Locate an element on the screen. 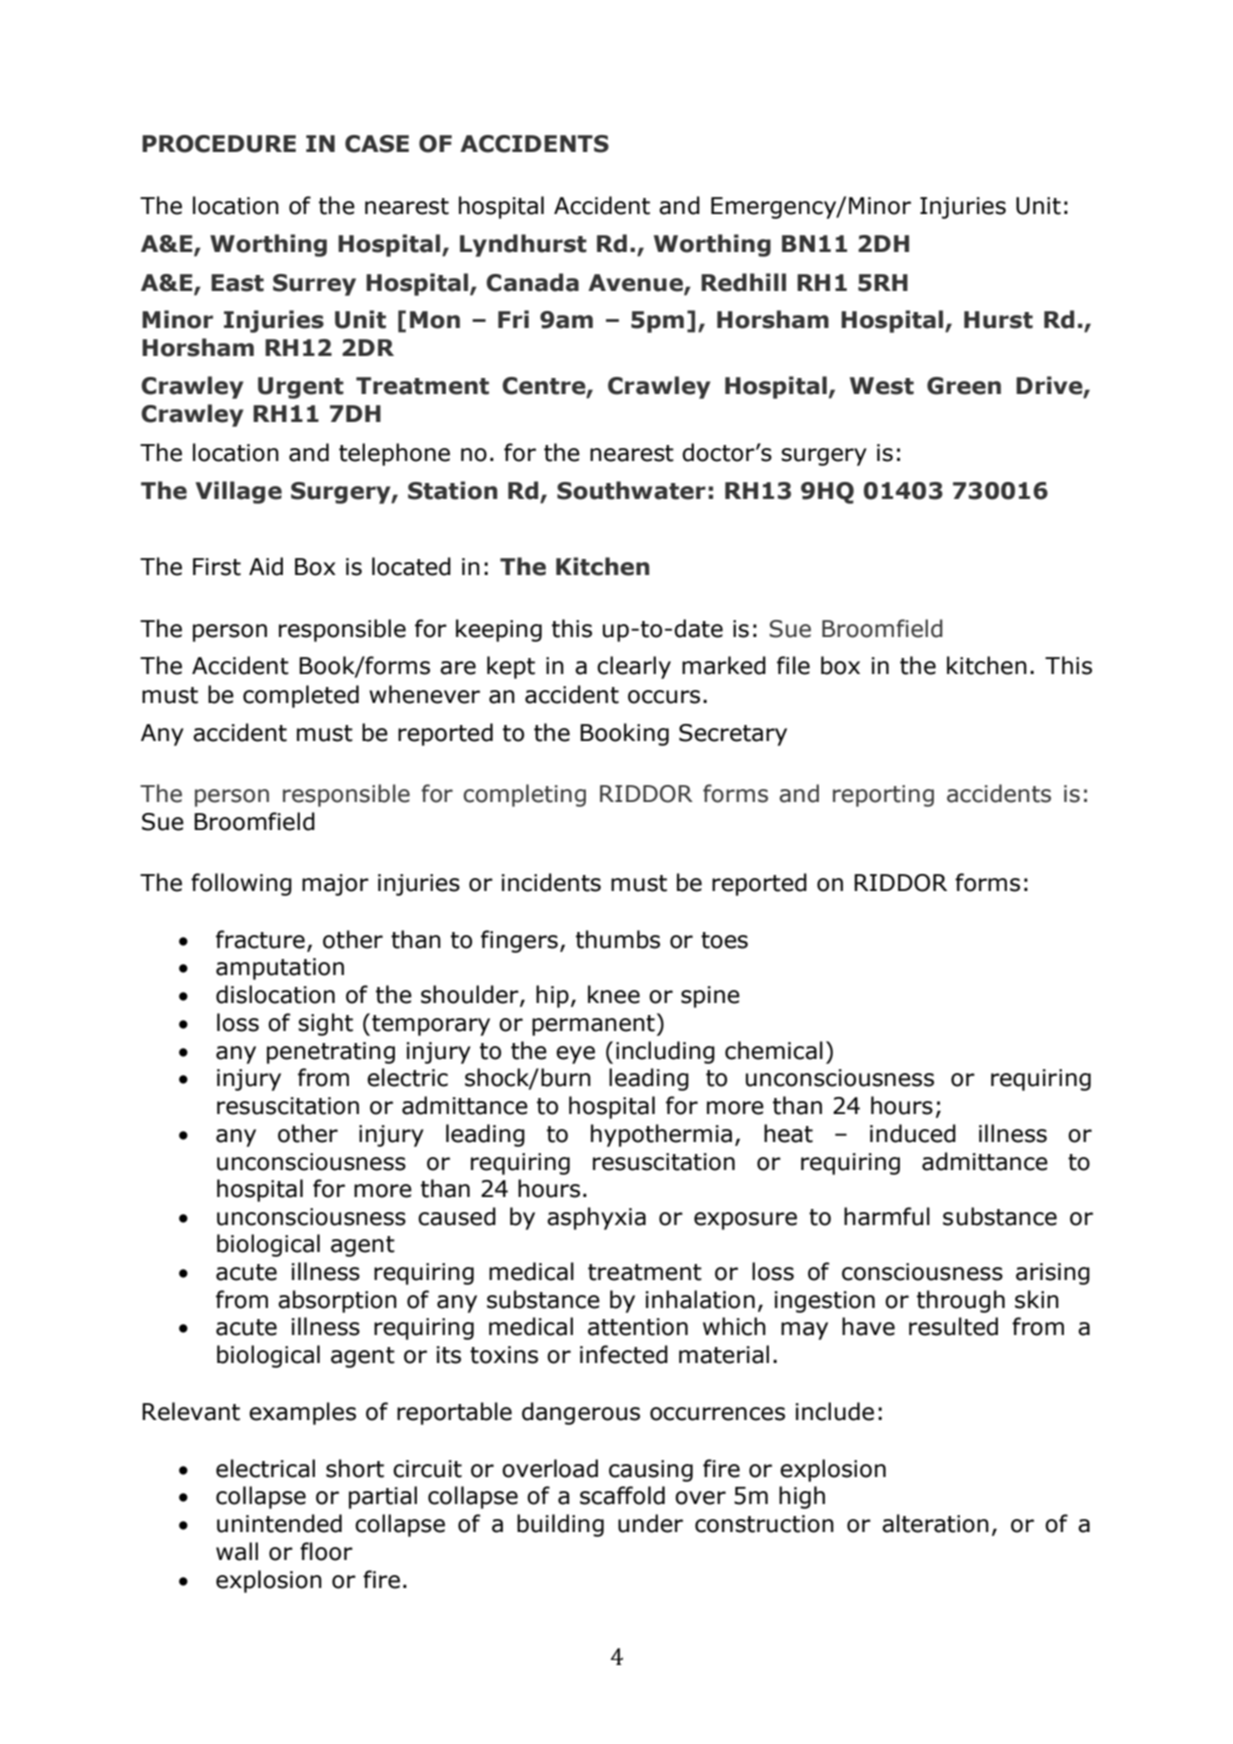  Station is located at coordinates (452, 490).
